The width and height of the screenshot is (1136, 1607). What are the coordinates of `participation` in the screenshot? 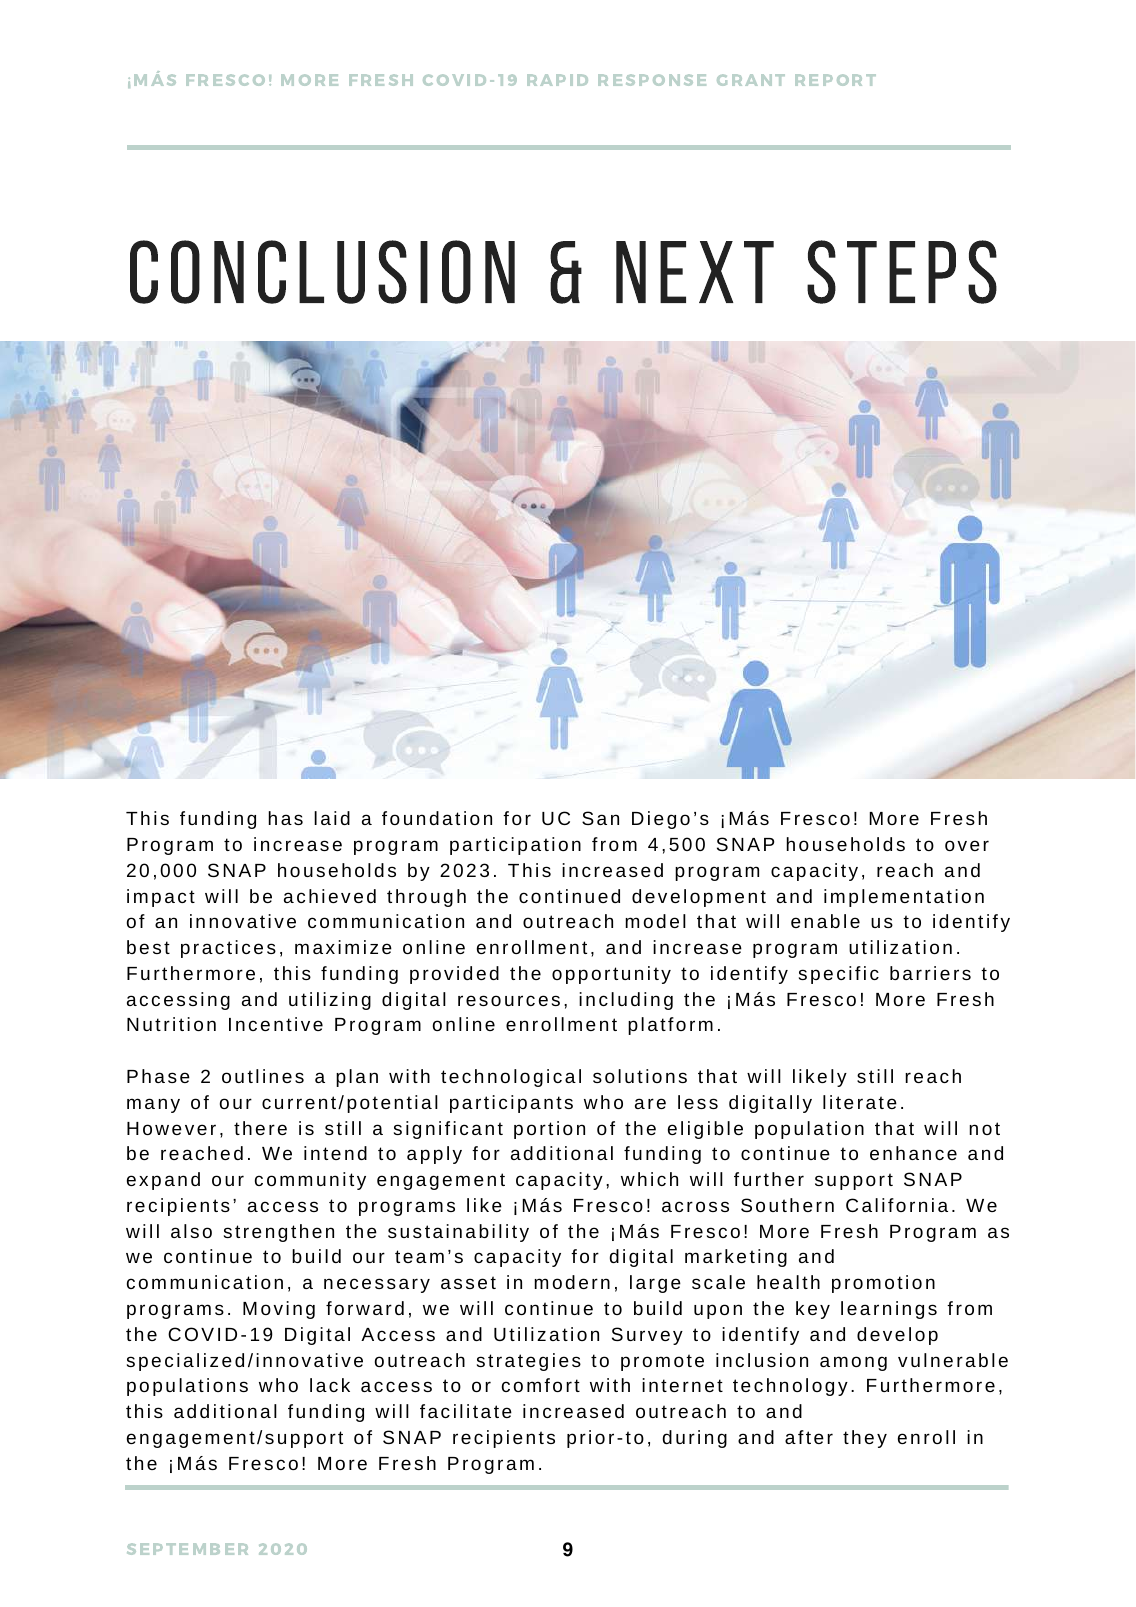 It's located at (515, 846).
